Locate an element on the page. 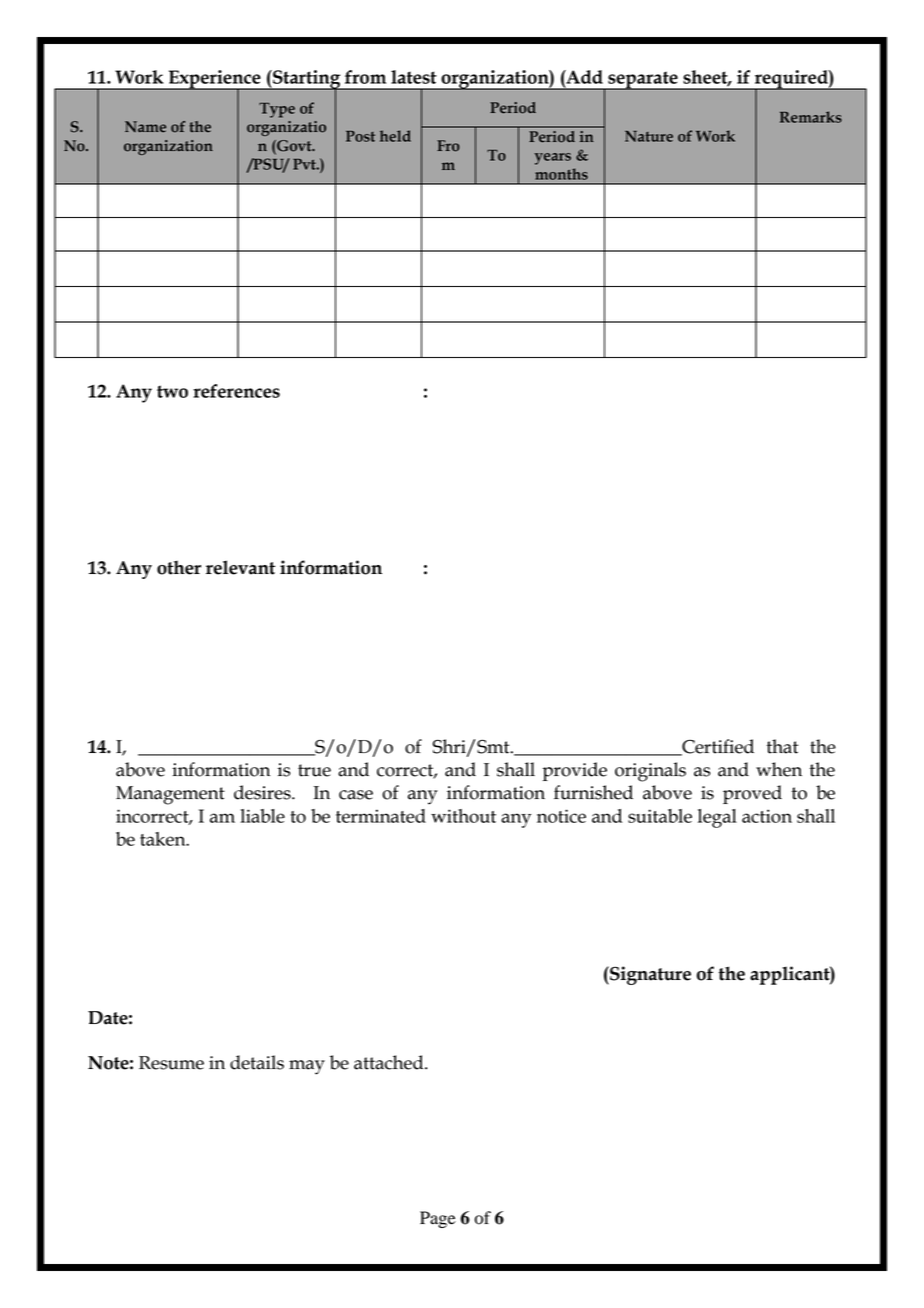 The image size is (924, 1308). provide is located at coordinates (575, 771).
